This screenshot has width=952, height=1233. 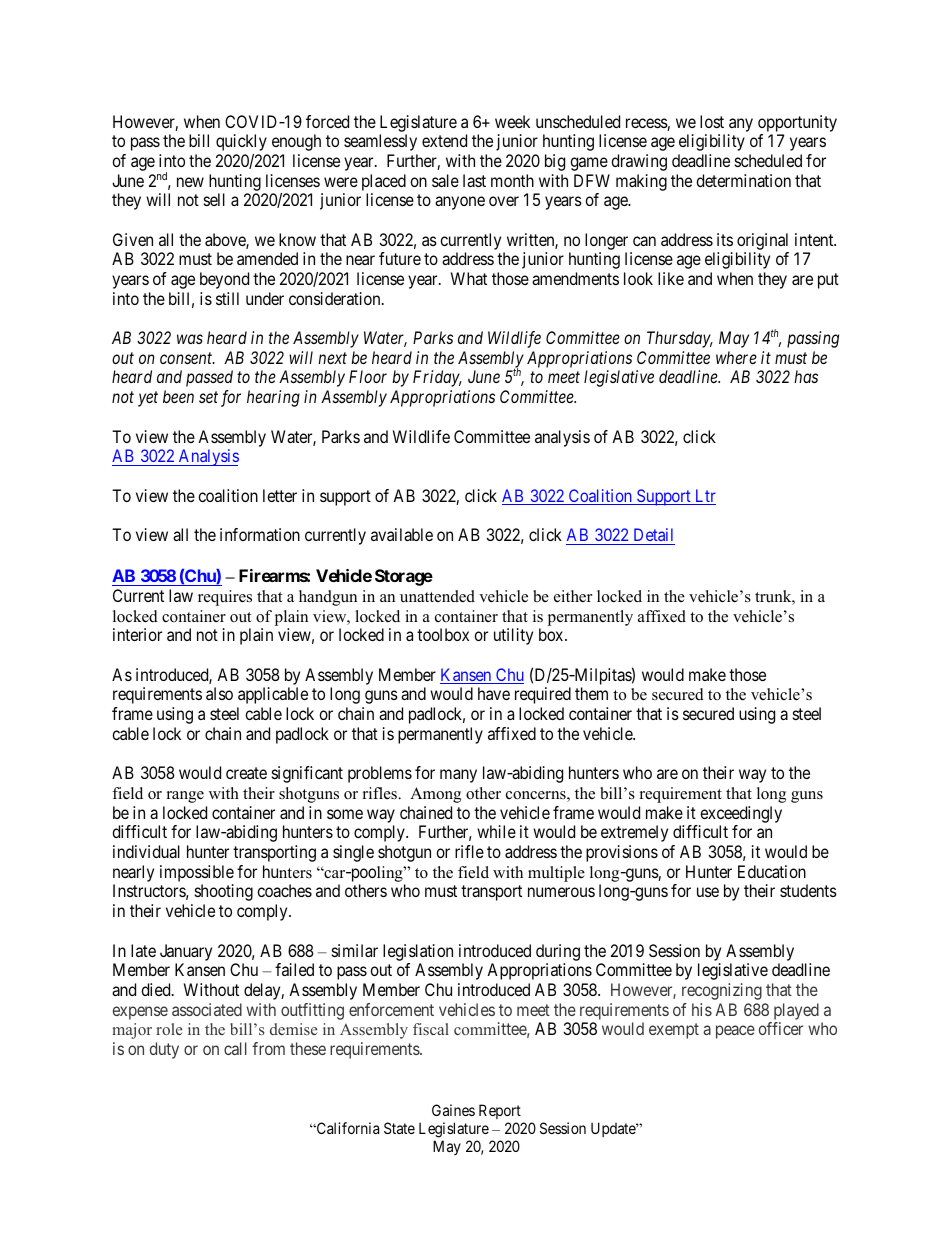 I want to click on new, so click(x=190, y=182).
